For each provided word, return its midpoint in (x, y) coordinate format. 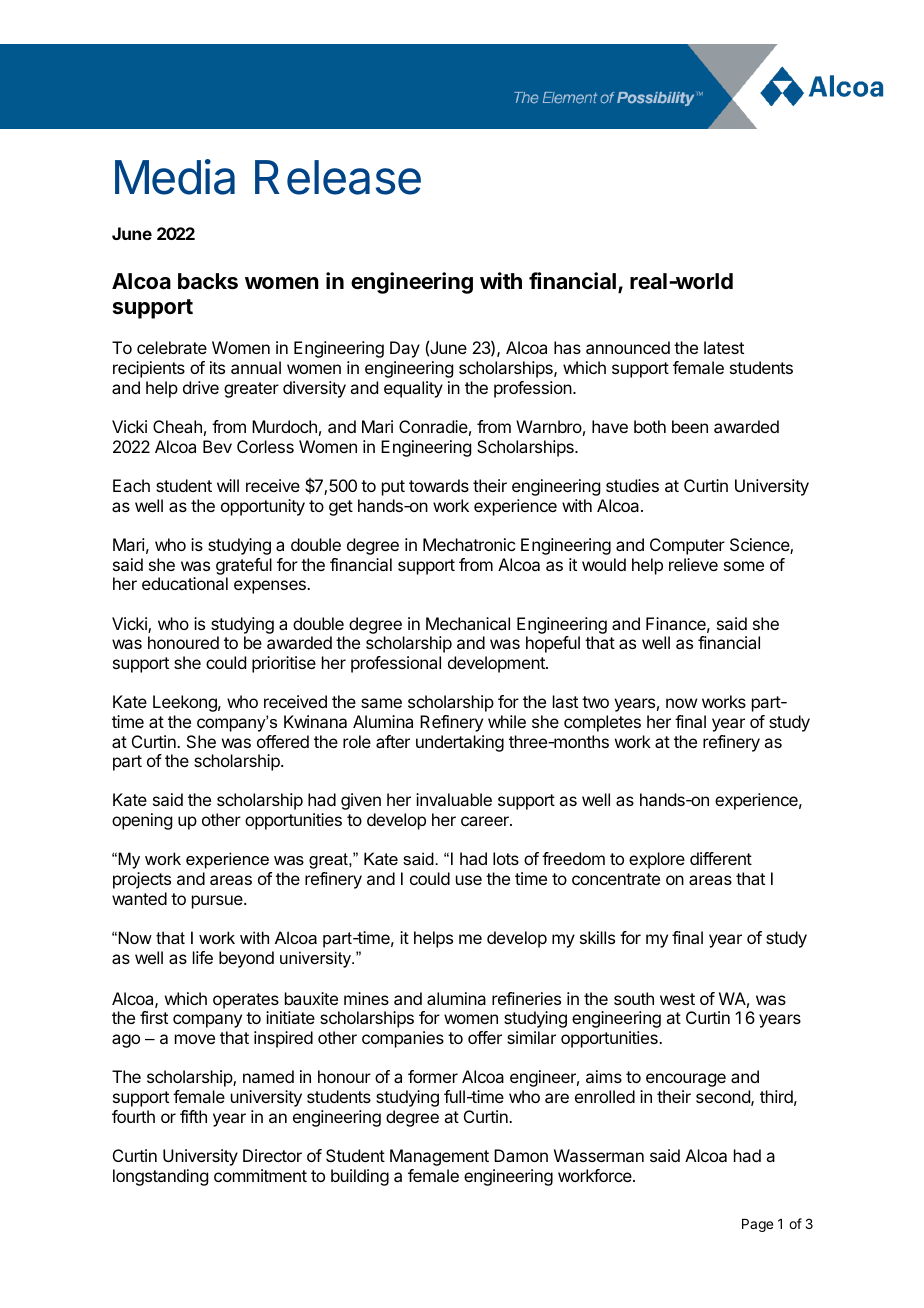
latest (724, 347)
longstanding (160, 1177)
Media (175, 177)
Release (338, 177)
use (469, 880)
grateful (244, 566)
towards (439, 485)
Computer (687, 546)
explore (657, 860)
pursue (218, 902)
